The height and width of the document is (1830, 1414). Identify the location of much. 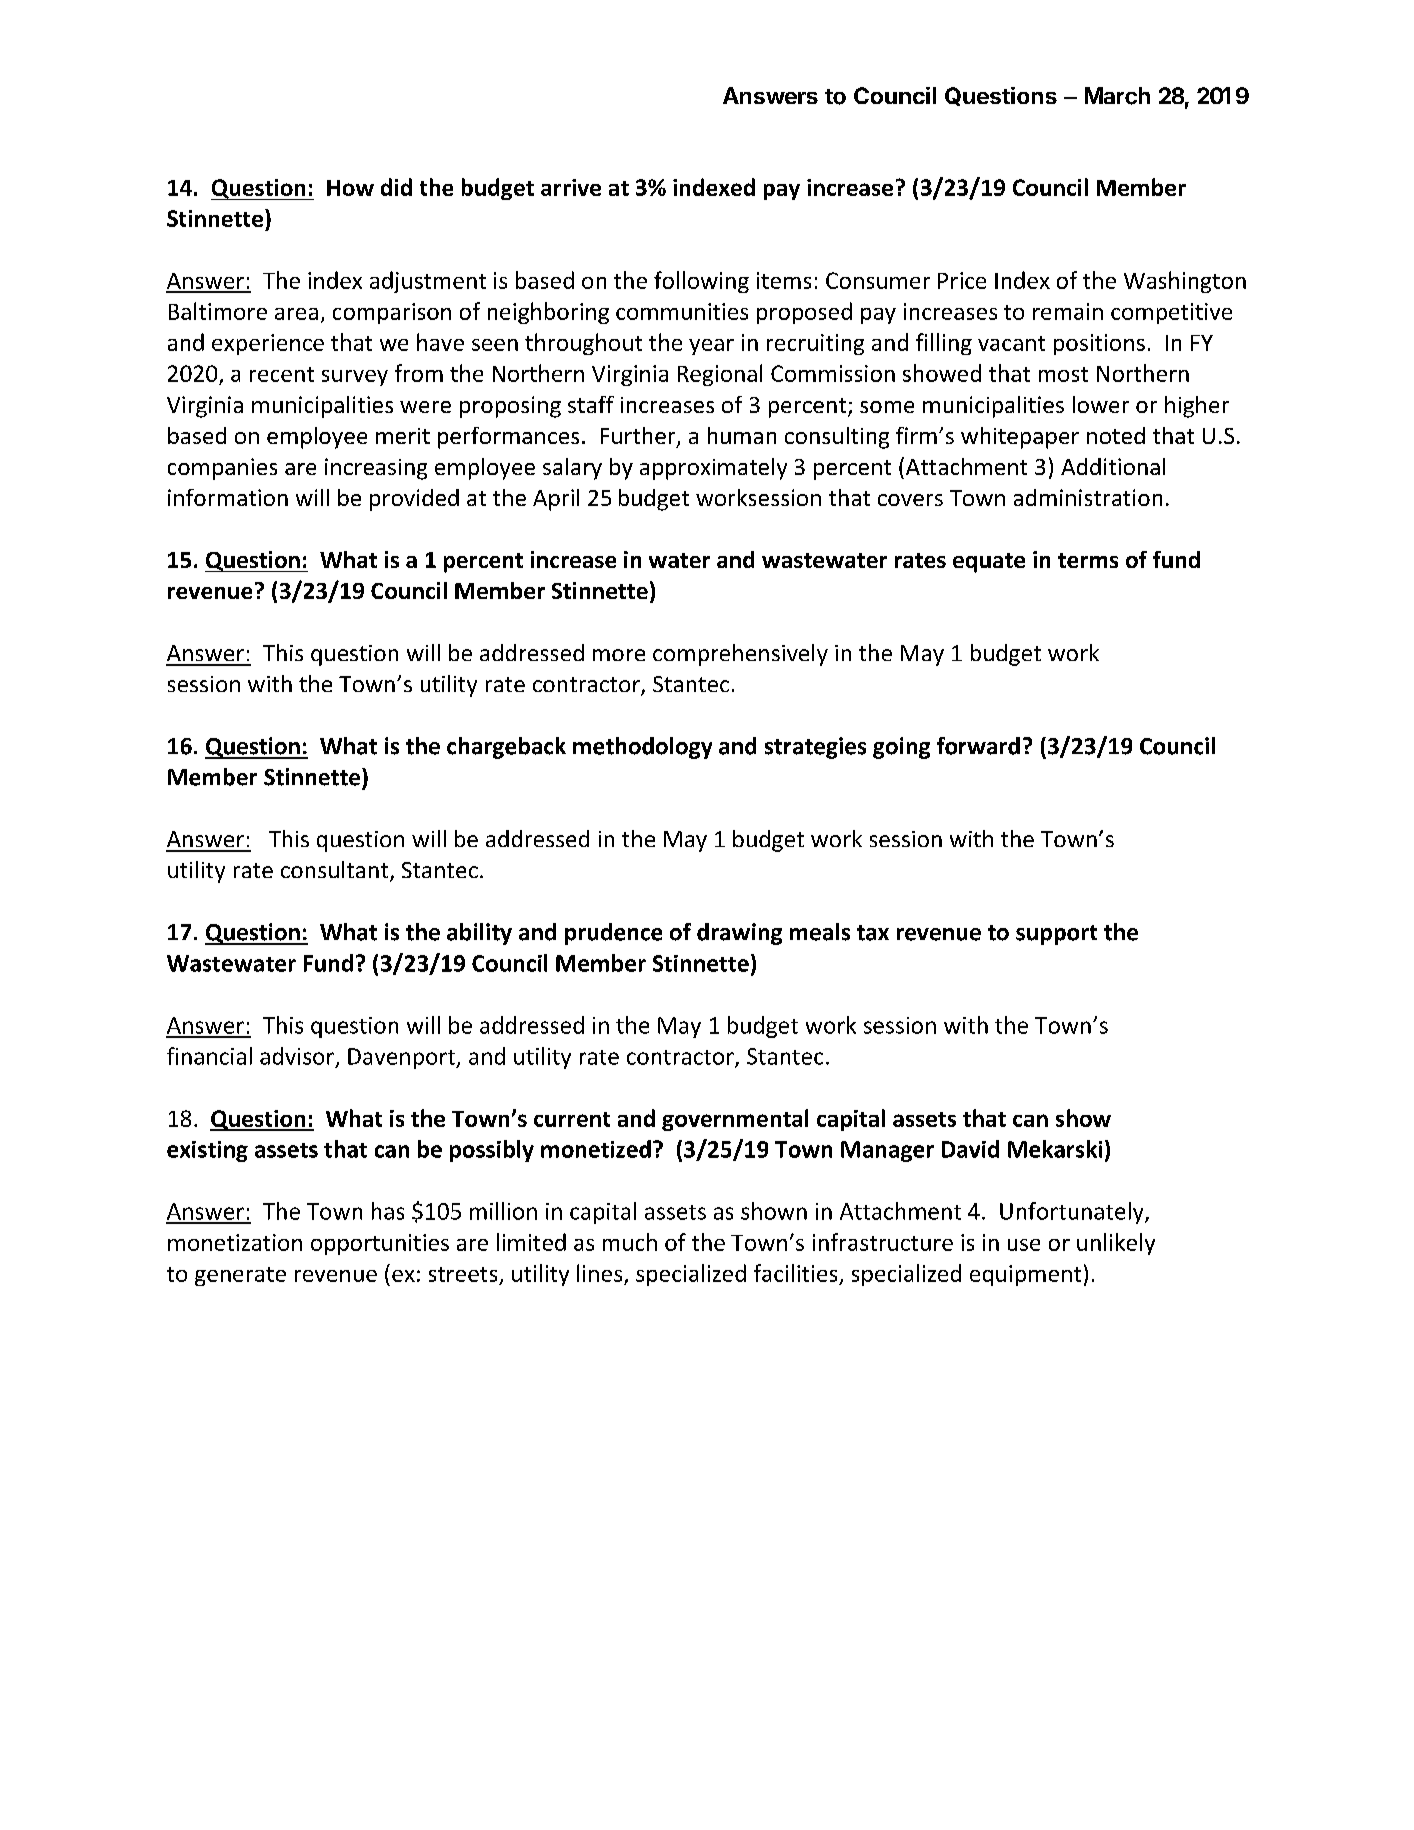
(630, 1242).
